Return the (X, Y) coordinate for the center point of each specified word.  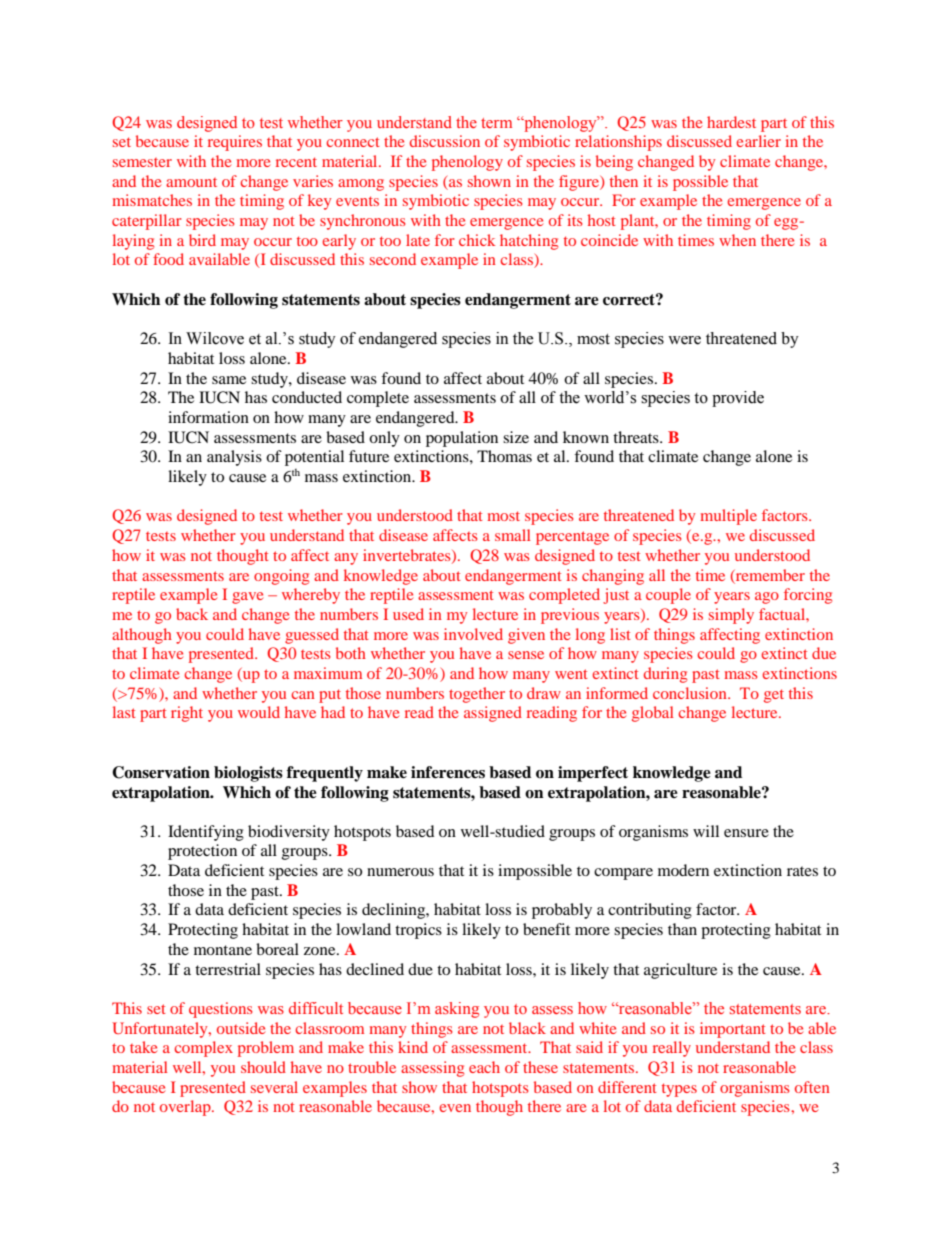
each (484, 1067)
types (679, 1090)
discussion (445, 141)
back (192, 614)
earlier (758, 141)
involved (473, 634)
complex (203, 1049)
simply (731, 616)
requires (235, 143)
